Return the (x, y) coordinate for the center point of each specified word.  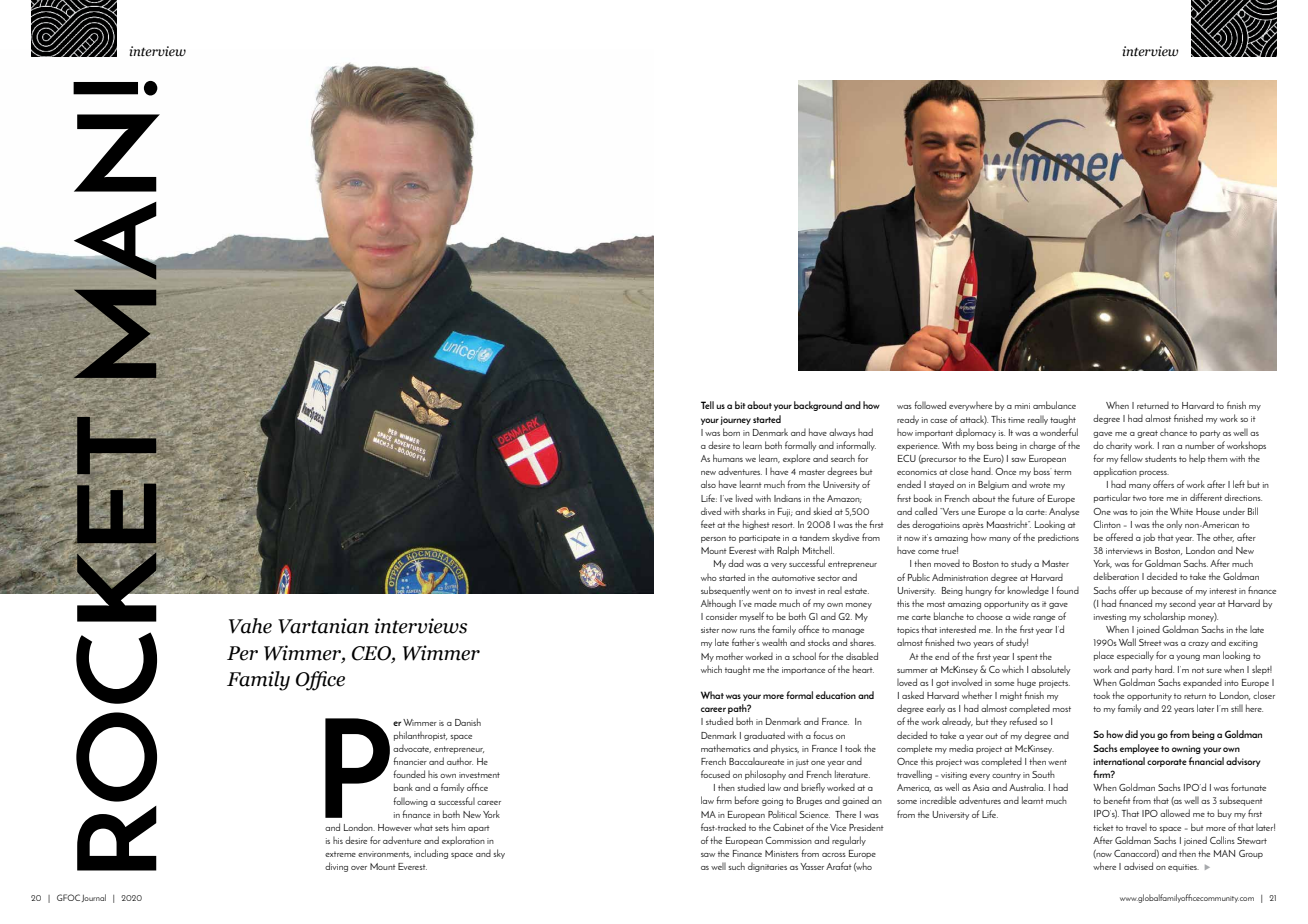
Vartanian (323, 626)
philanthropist (420, 736)
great (1147, 434)
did (1131, 734)
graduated (764, 736)
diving (336, 867)
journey (735, 420)
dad (736, 563)
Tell (707, 405)
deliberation (1116, 576)
